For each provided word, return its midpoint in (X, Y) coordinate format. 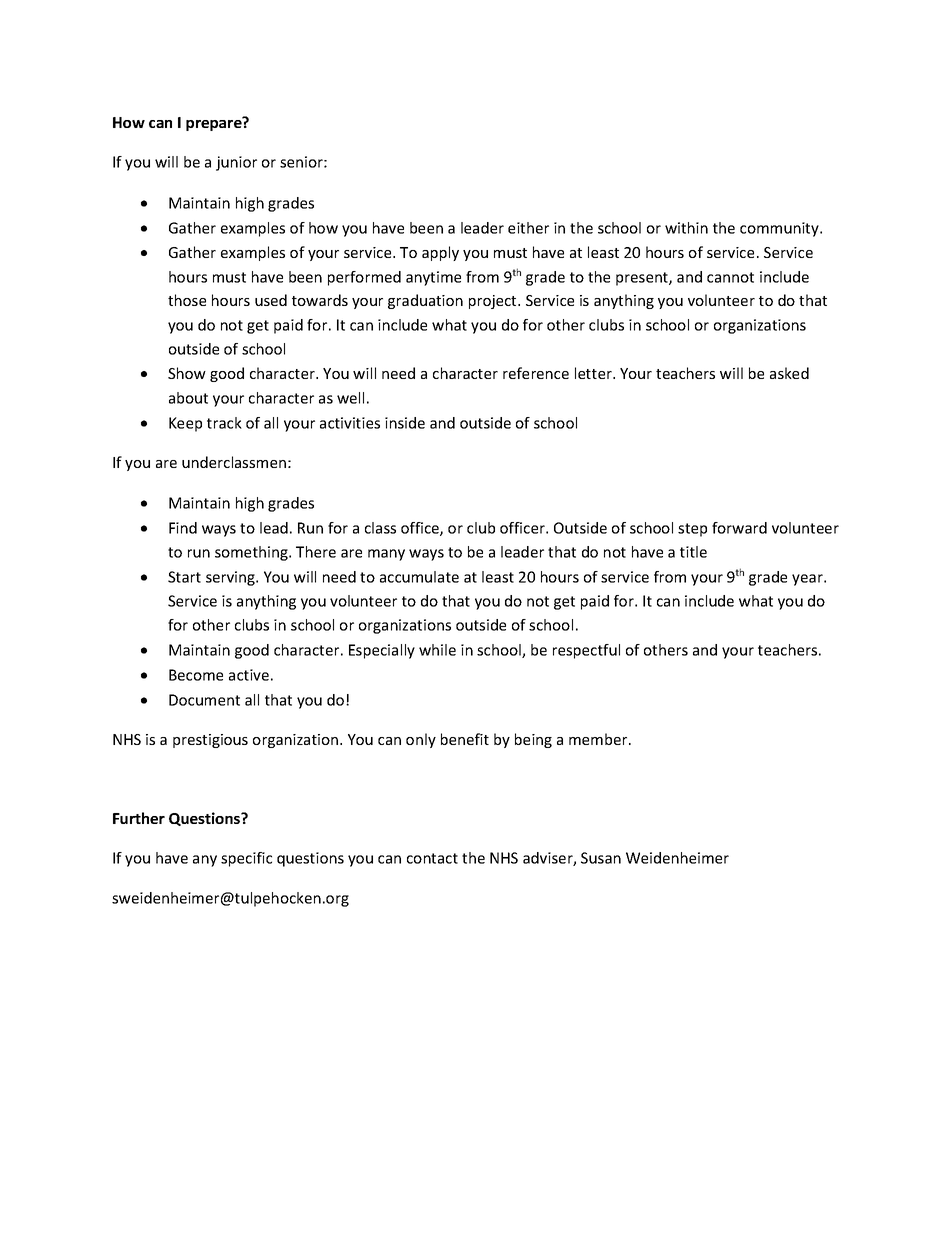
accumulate (419, 577)
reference (536, 373)
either (528, 228)
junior (236, 163)
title (693, 552)
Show (187, 373)
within (686, 228)
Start (184, 577)
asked (789, 373)
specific (246, 859)
